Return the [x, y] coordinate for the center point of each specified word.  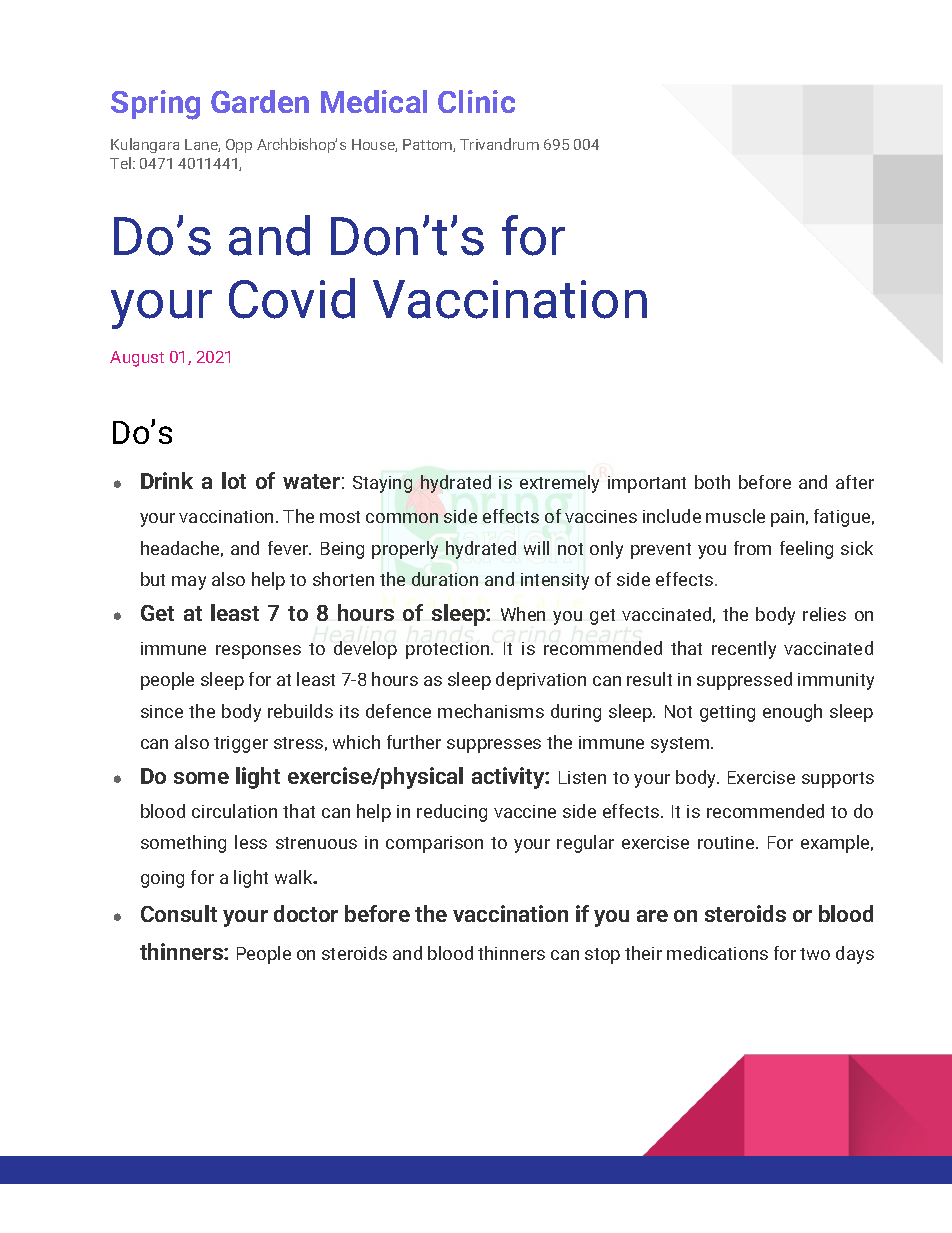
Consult [179, 913]
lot [234, 480]
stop [602, 956]
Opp [239, 146]
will [536, 548]
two [815, 954]
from [752, 548]
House [374, 145]
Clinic [476, 101]
